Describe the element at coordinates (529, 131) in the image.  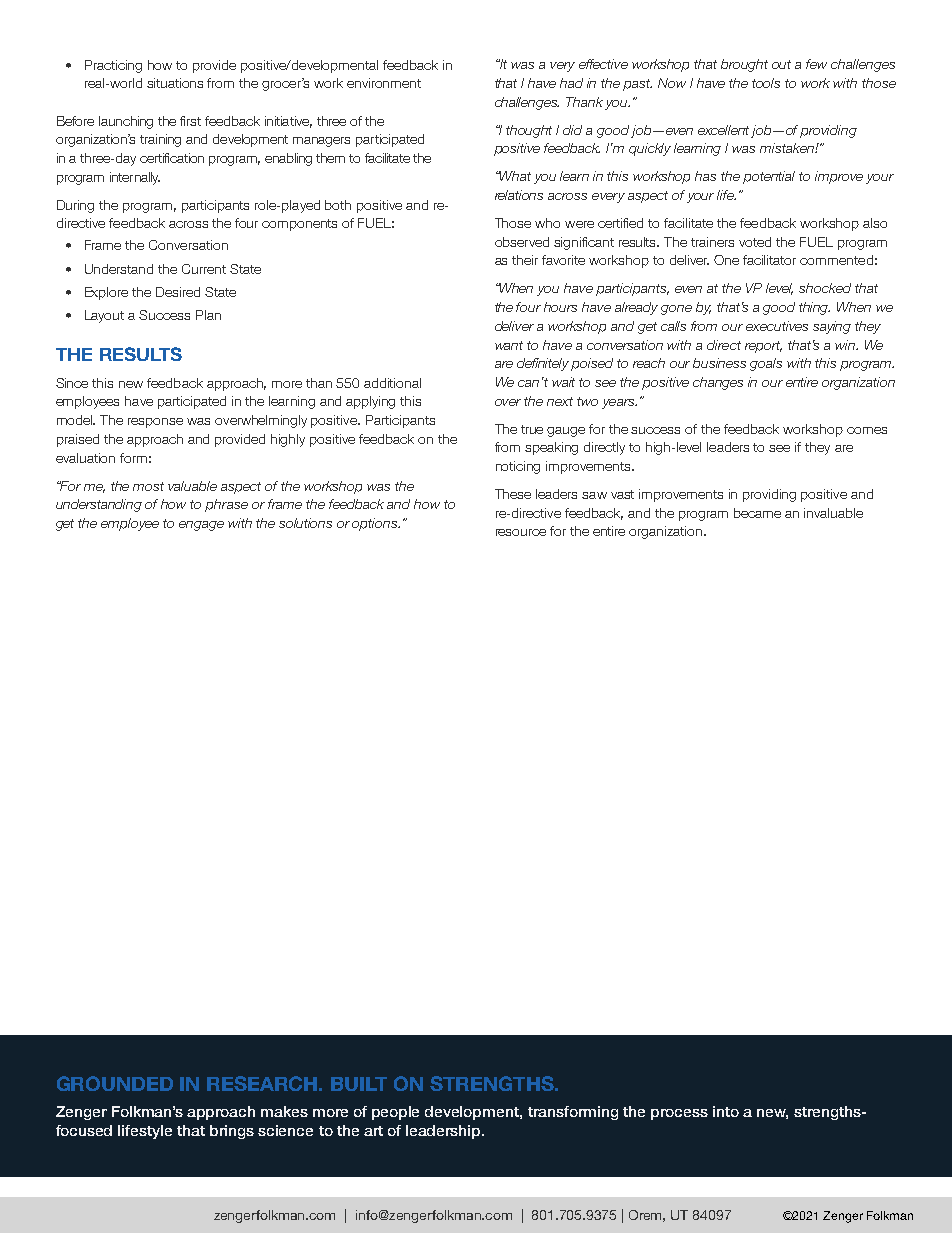
I see `thought` at that location.
